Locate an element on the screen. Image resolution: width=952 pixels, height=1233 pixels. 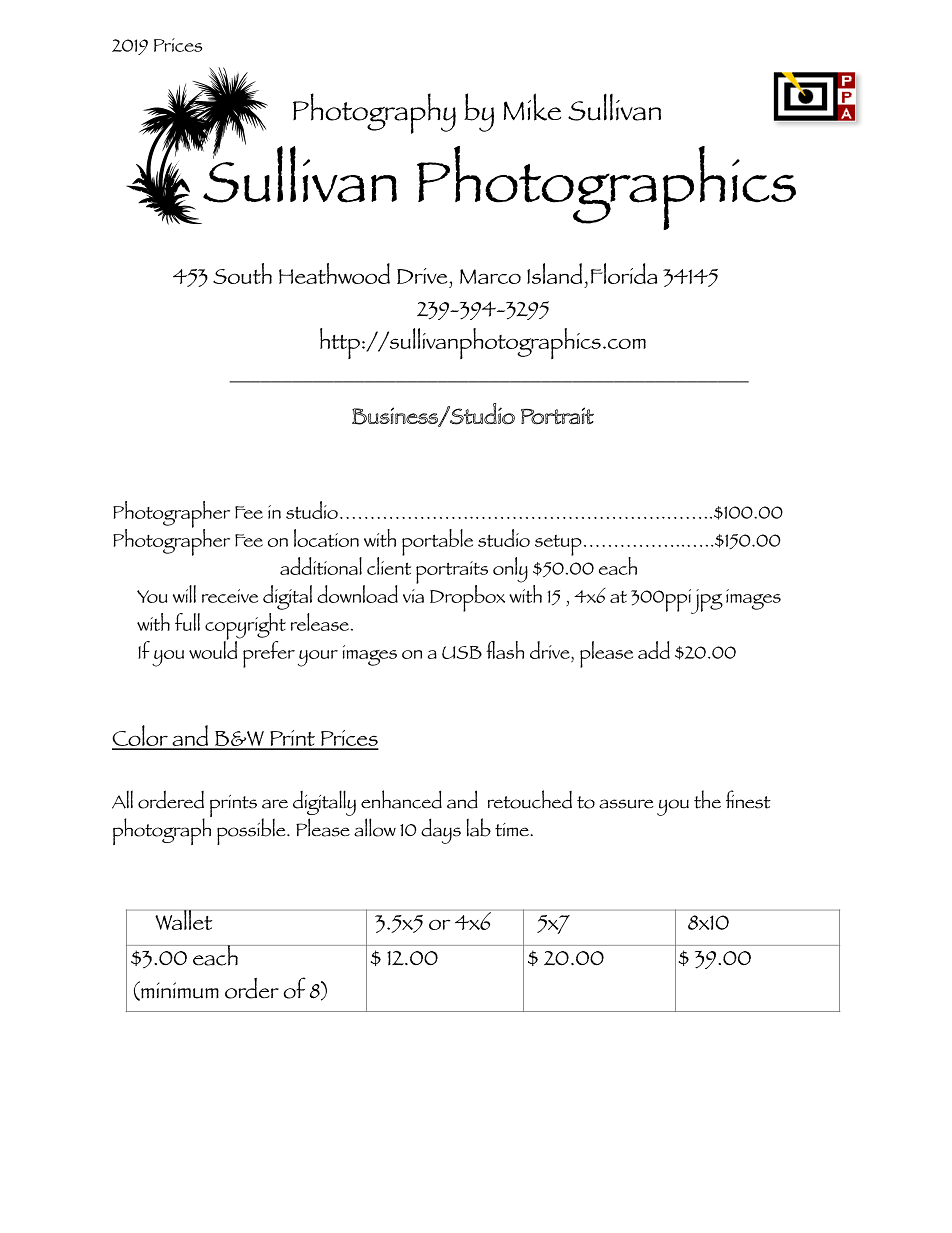
Marco is located at coordinates (490, 276).
